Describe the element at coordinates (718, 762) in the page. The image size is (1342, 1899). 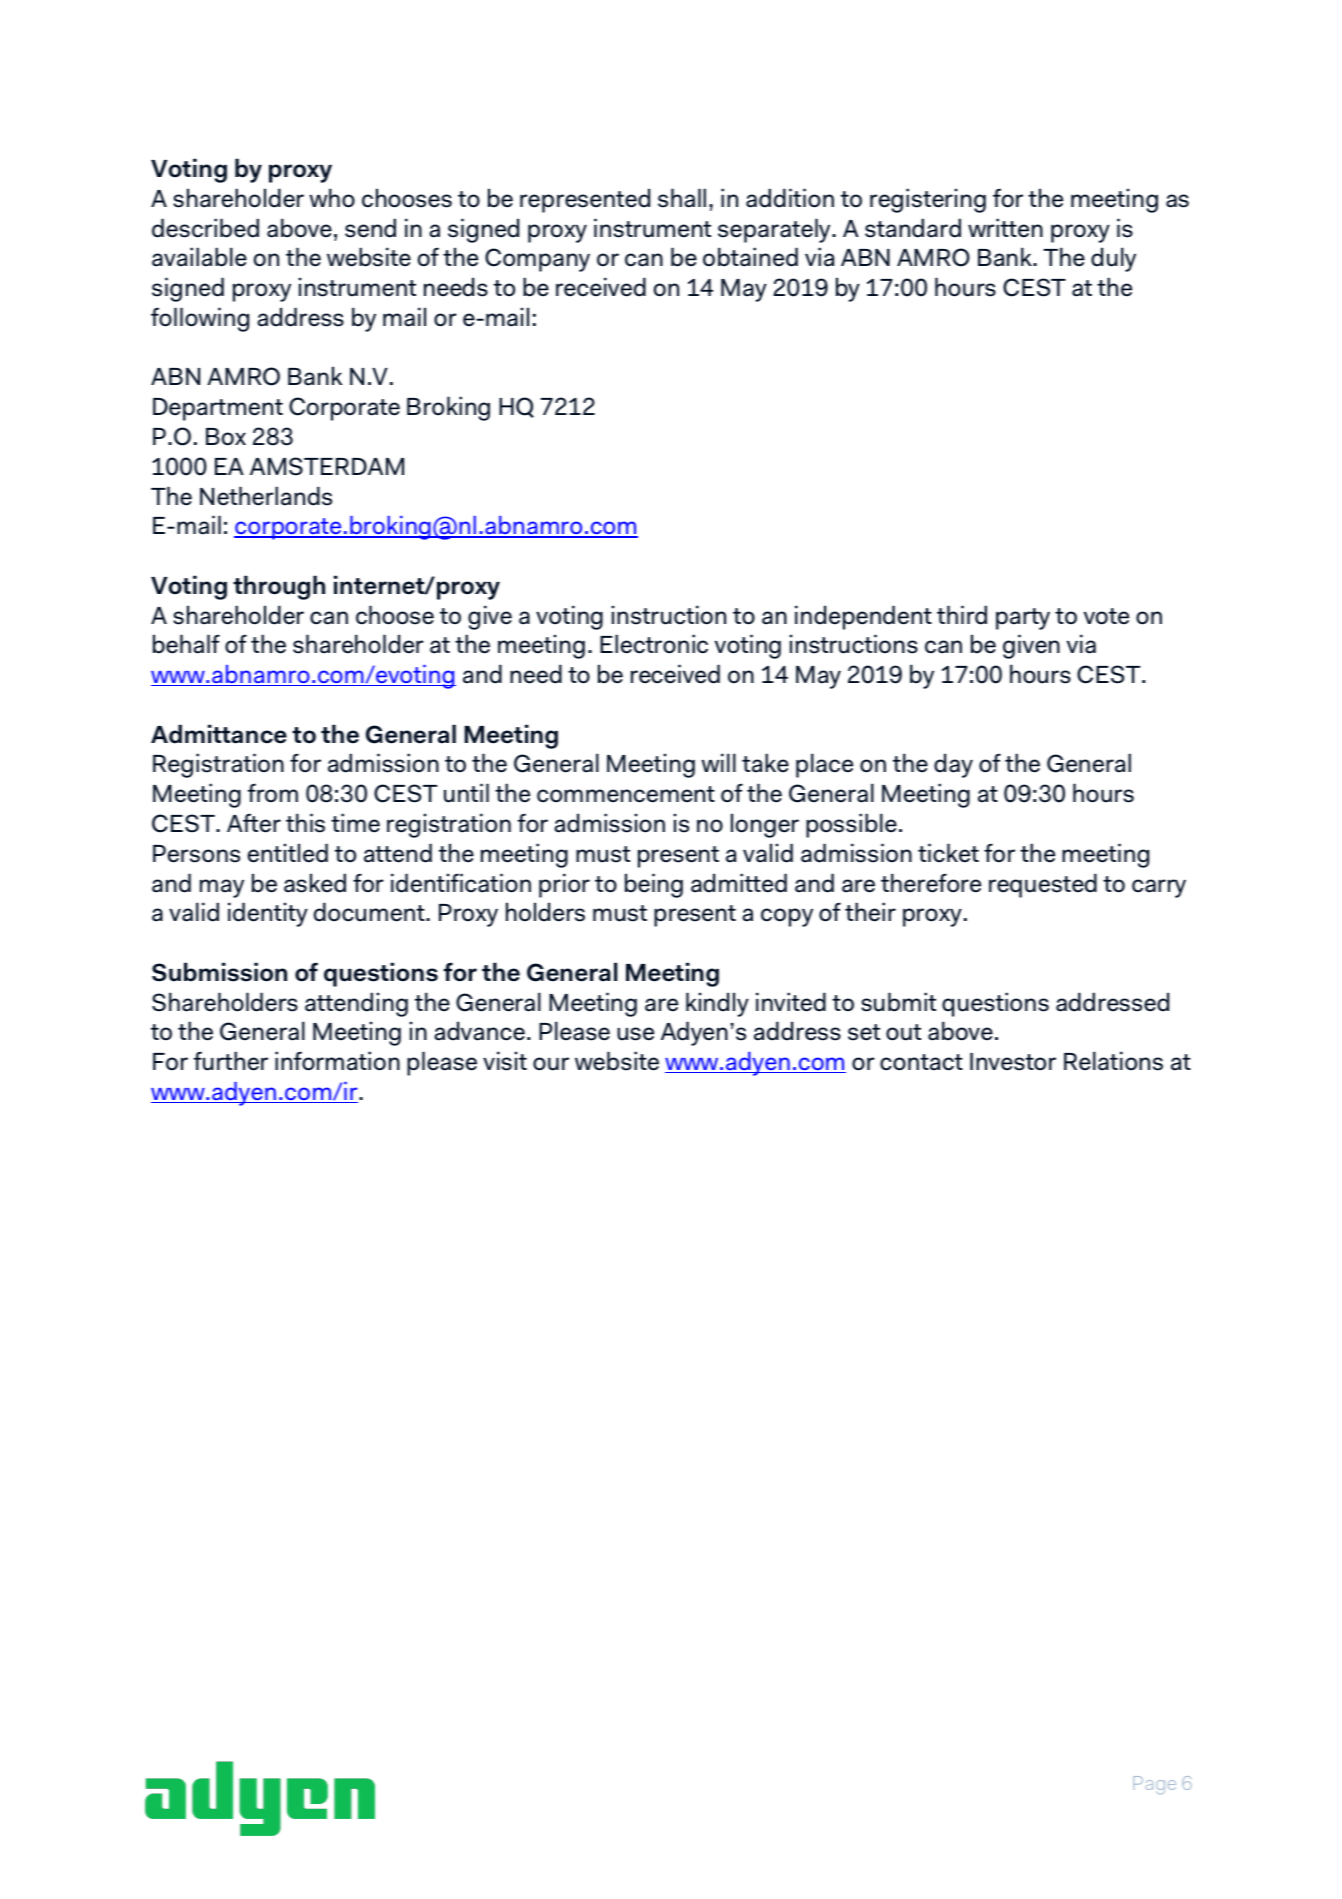
I see `will` at that location.
